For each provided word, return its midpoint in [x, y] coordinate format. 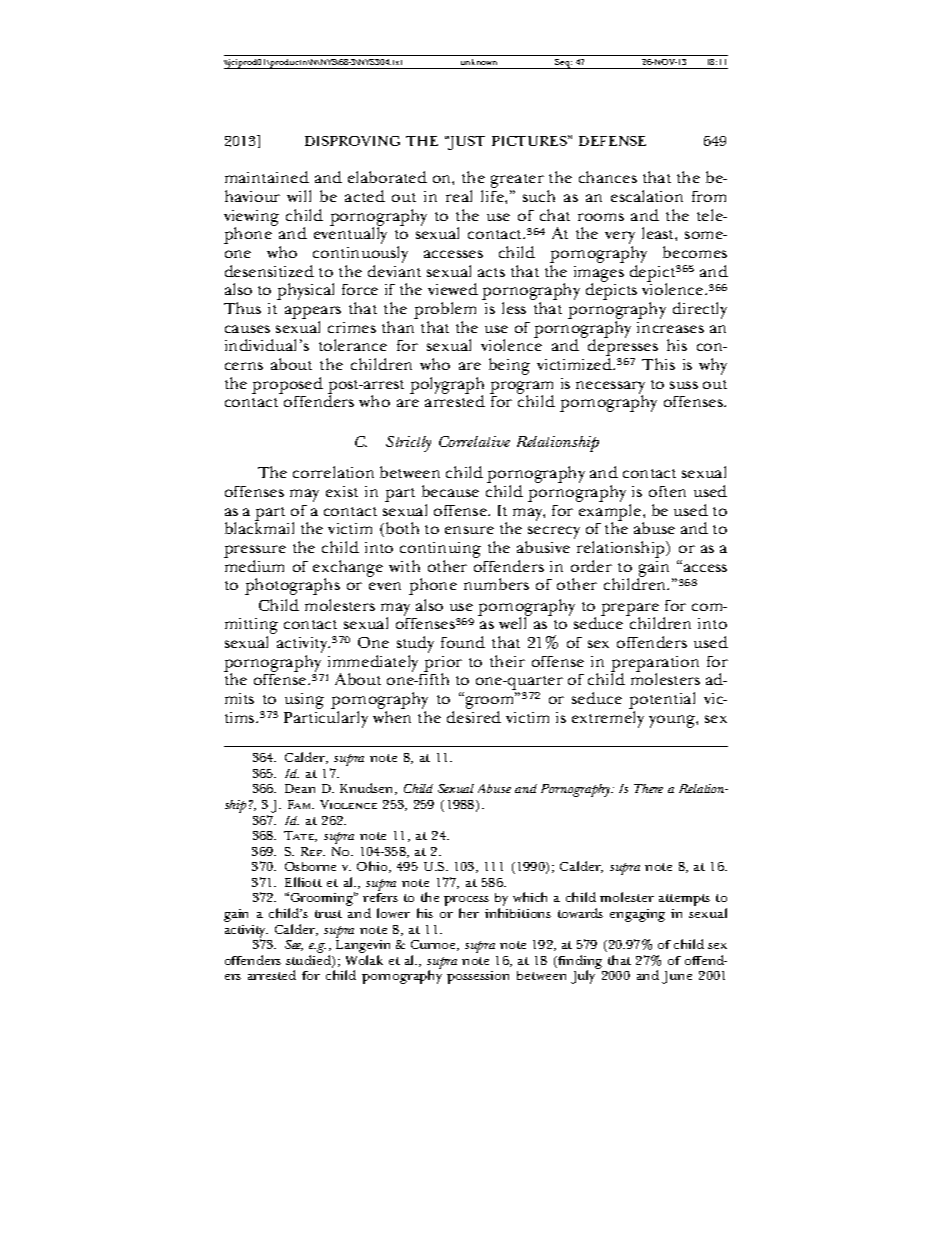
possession [478, 977]
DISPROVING [352, 141]
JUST [465, 143]
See [294, 945]
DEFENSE [612, 141]
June [677, 977]
